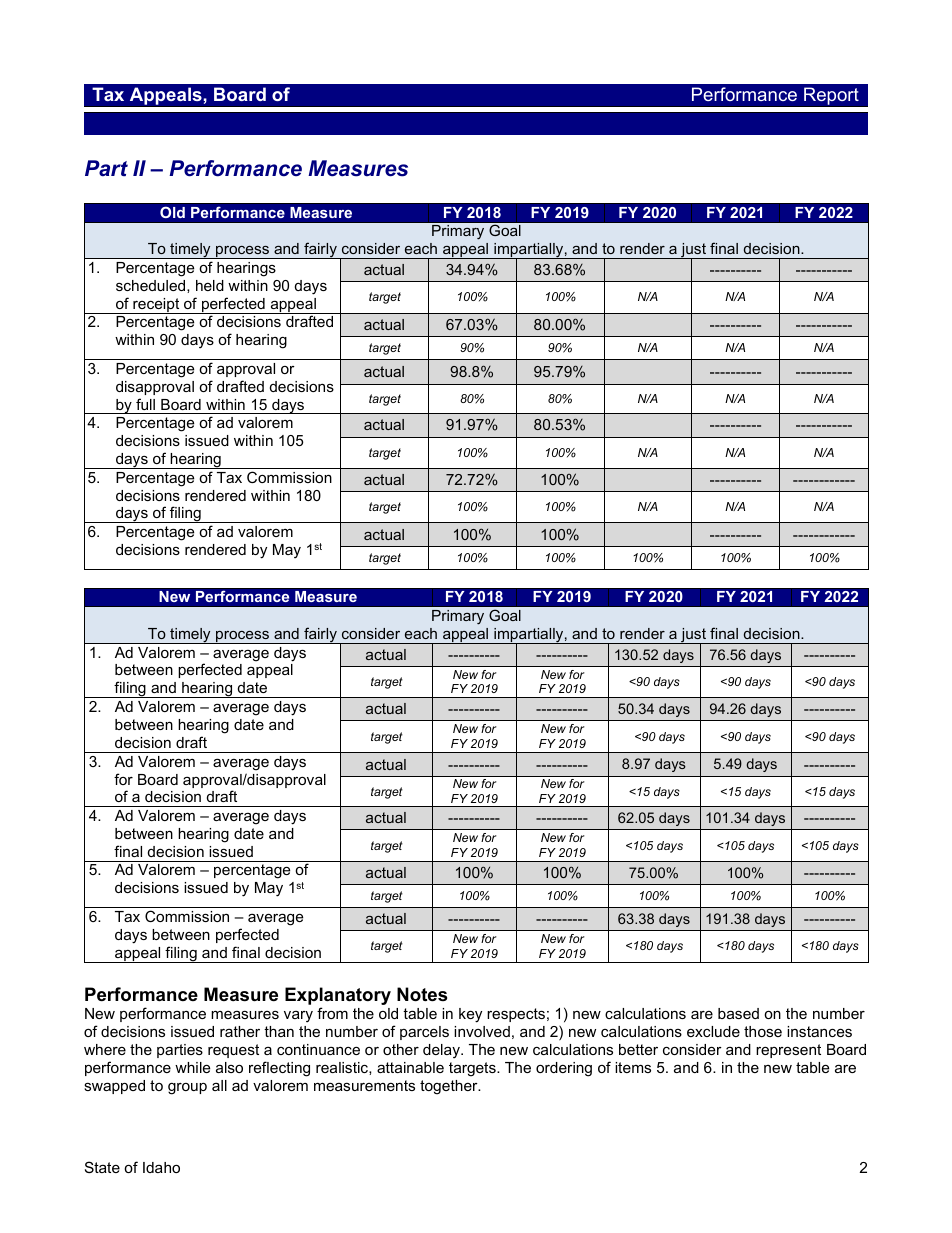 The height and width of the image is (1233, 952). What do you see at coordinates (156, 306) in the image?
I see `receipt` at bounding box center [156, 306].
